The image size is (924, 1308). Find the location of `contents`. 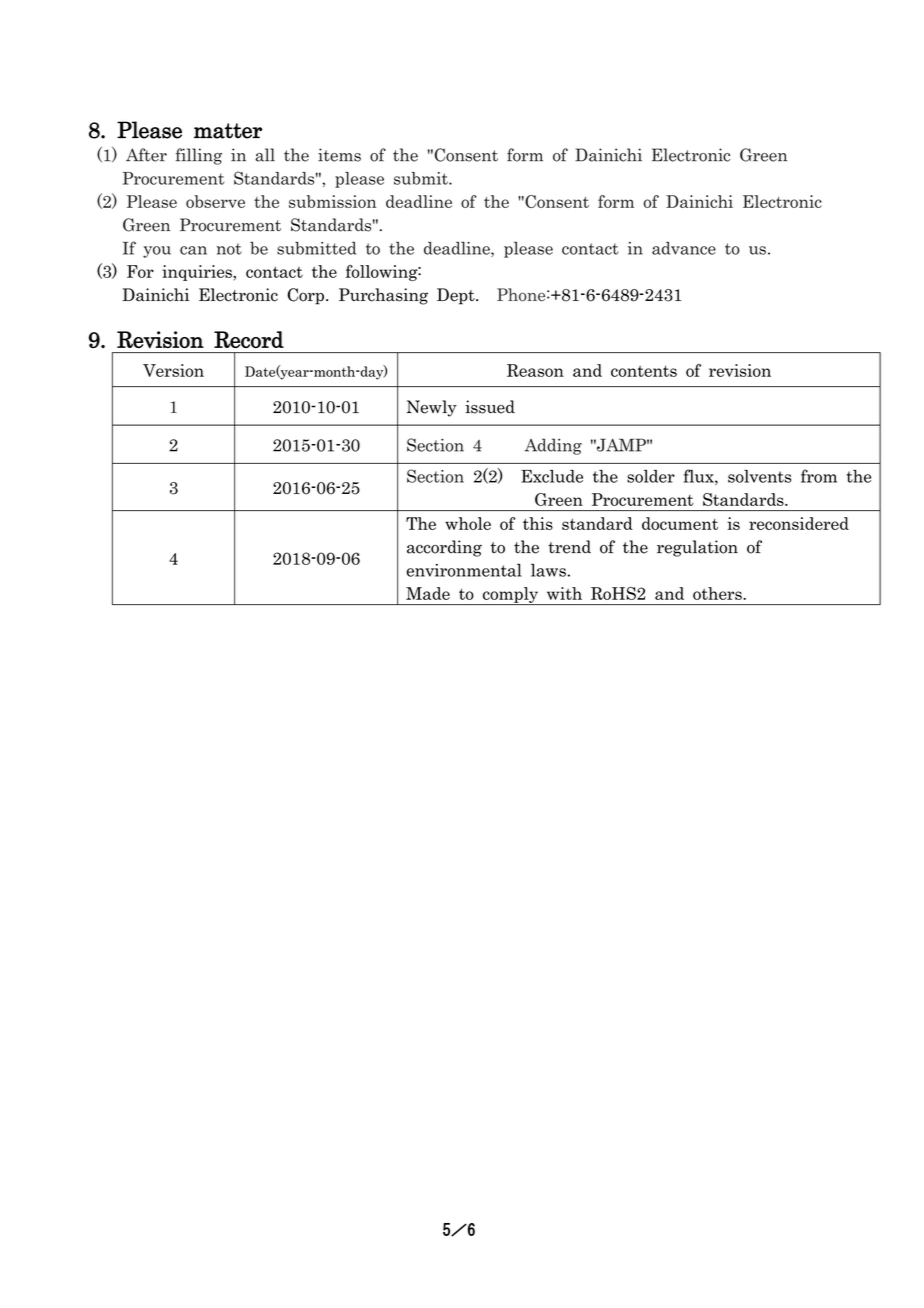

contents is located at coordinates (644, 371).
